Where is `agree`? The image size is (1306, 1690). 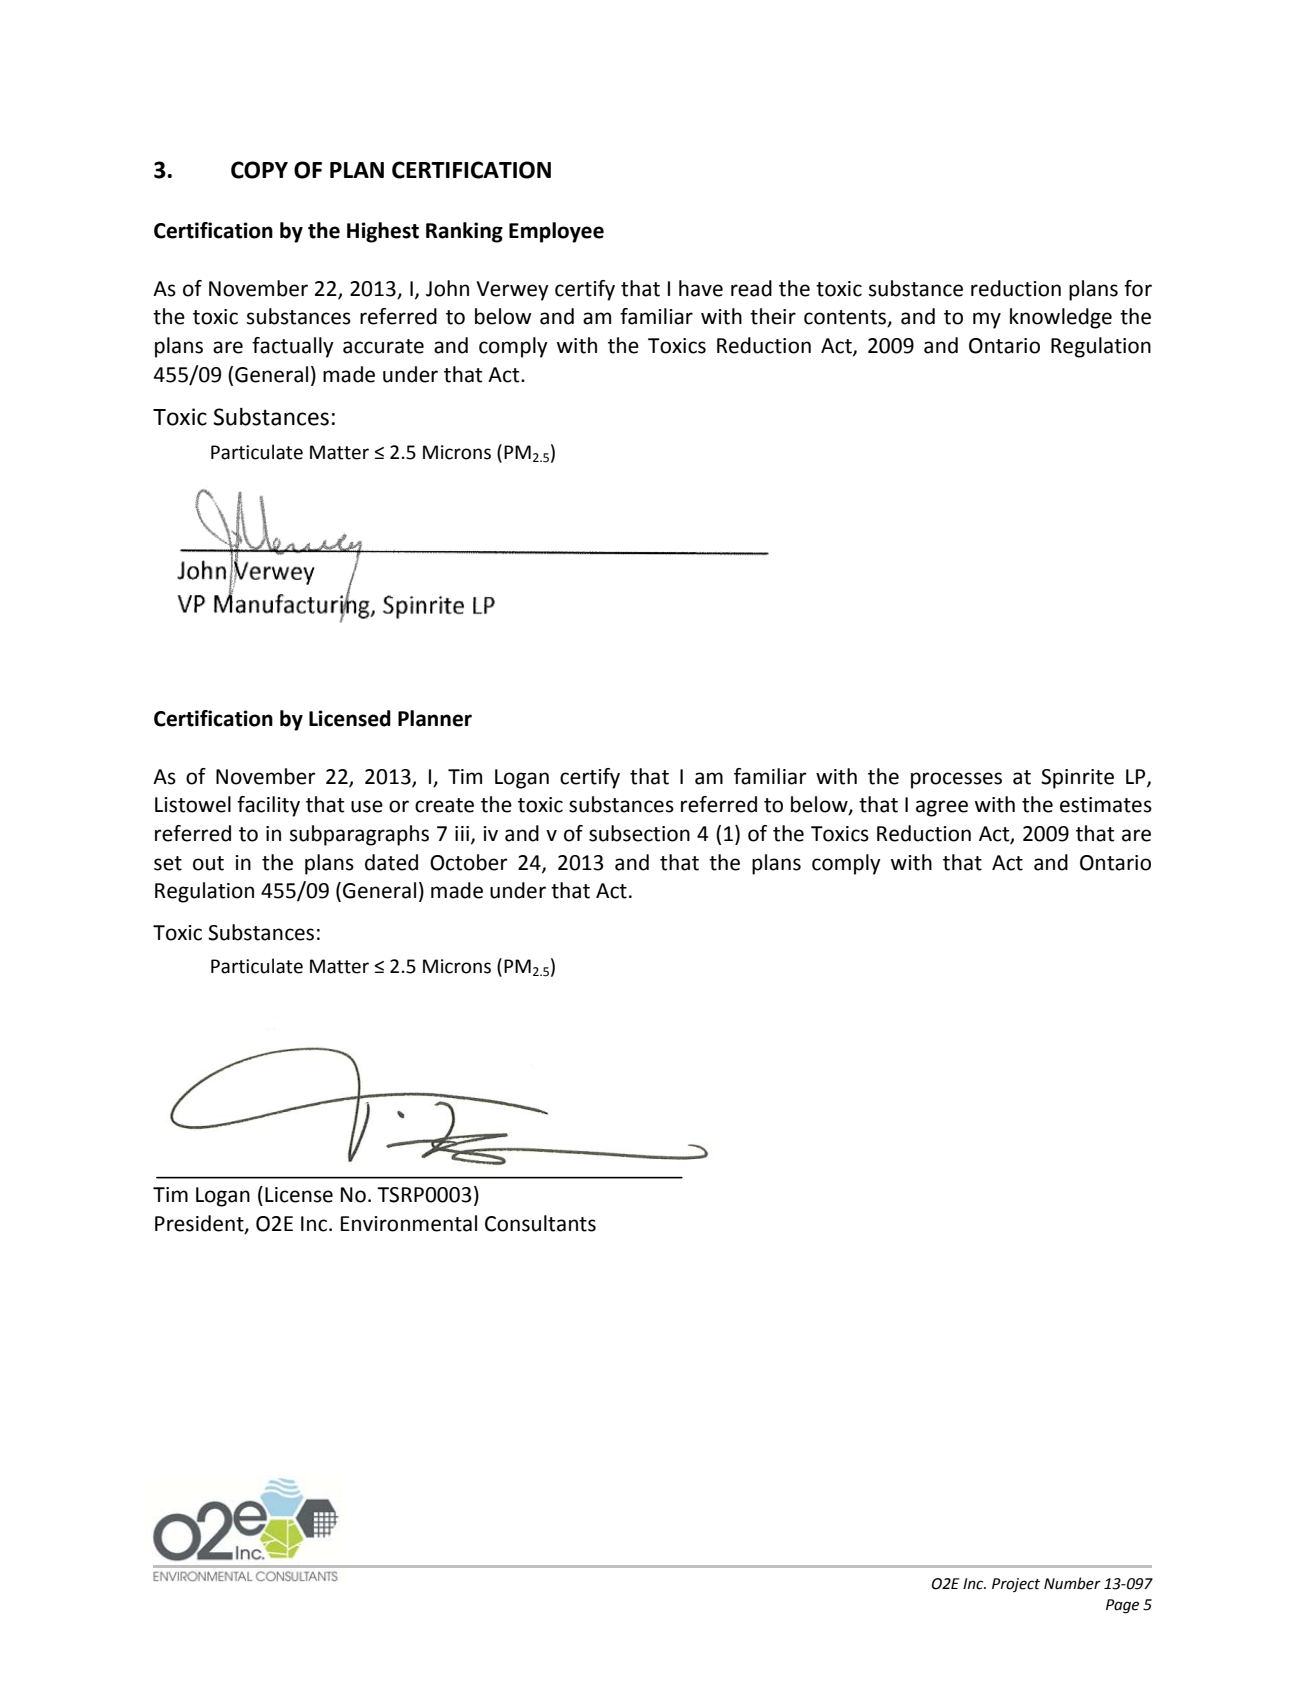 agree is located at coordinates (942, 808).
